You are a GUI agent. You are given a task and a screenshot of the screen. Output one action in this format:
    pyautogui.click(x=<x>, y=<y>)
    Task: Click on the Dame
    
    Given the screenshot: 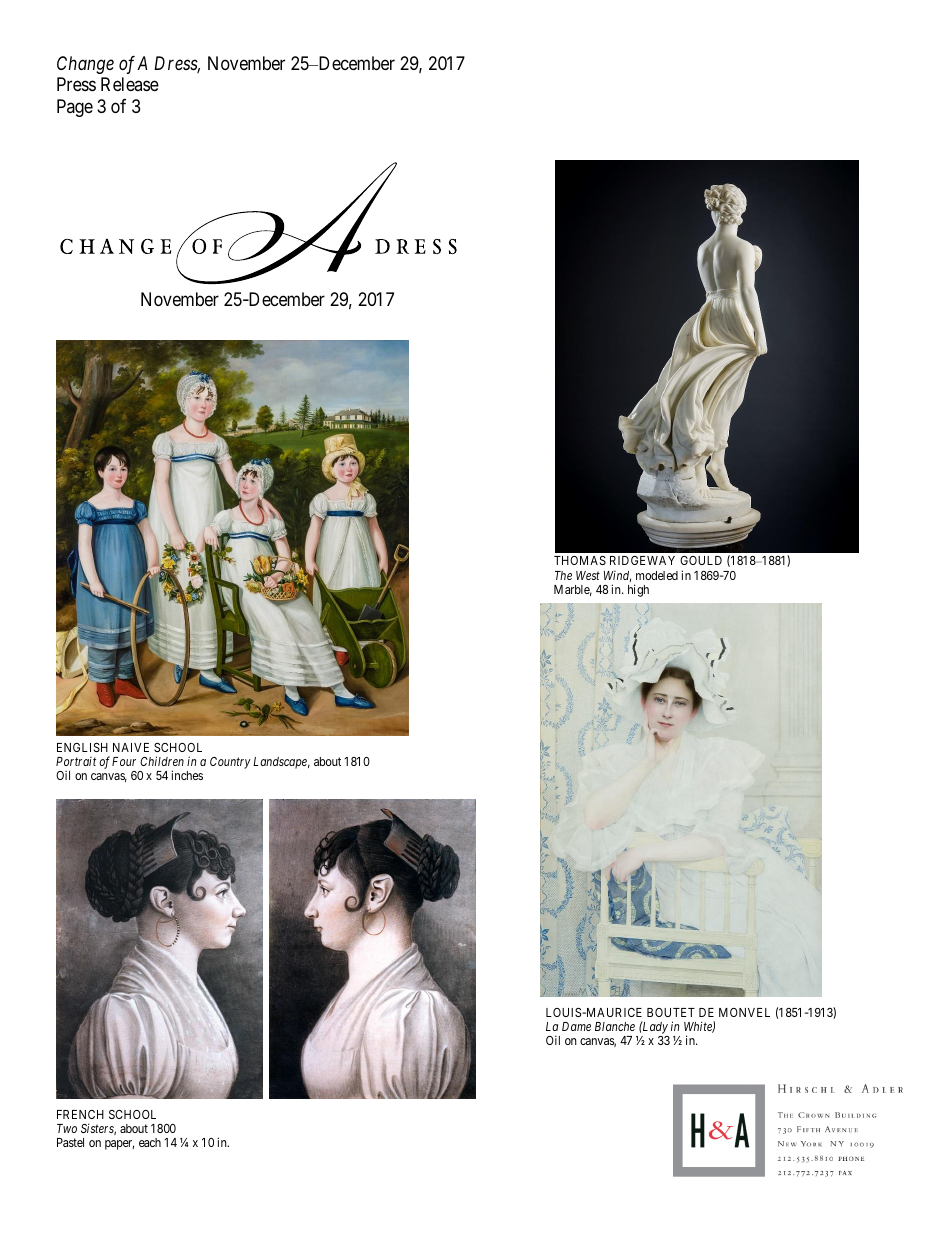 What is the action you would take?
    pyautogui.click(x=576, y=1026)
